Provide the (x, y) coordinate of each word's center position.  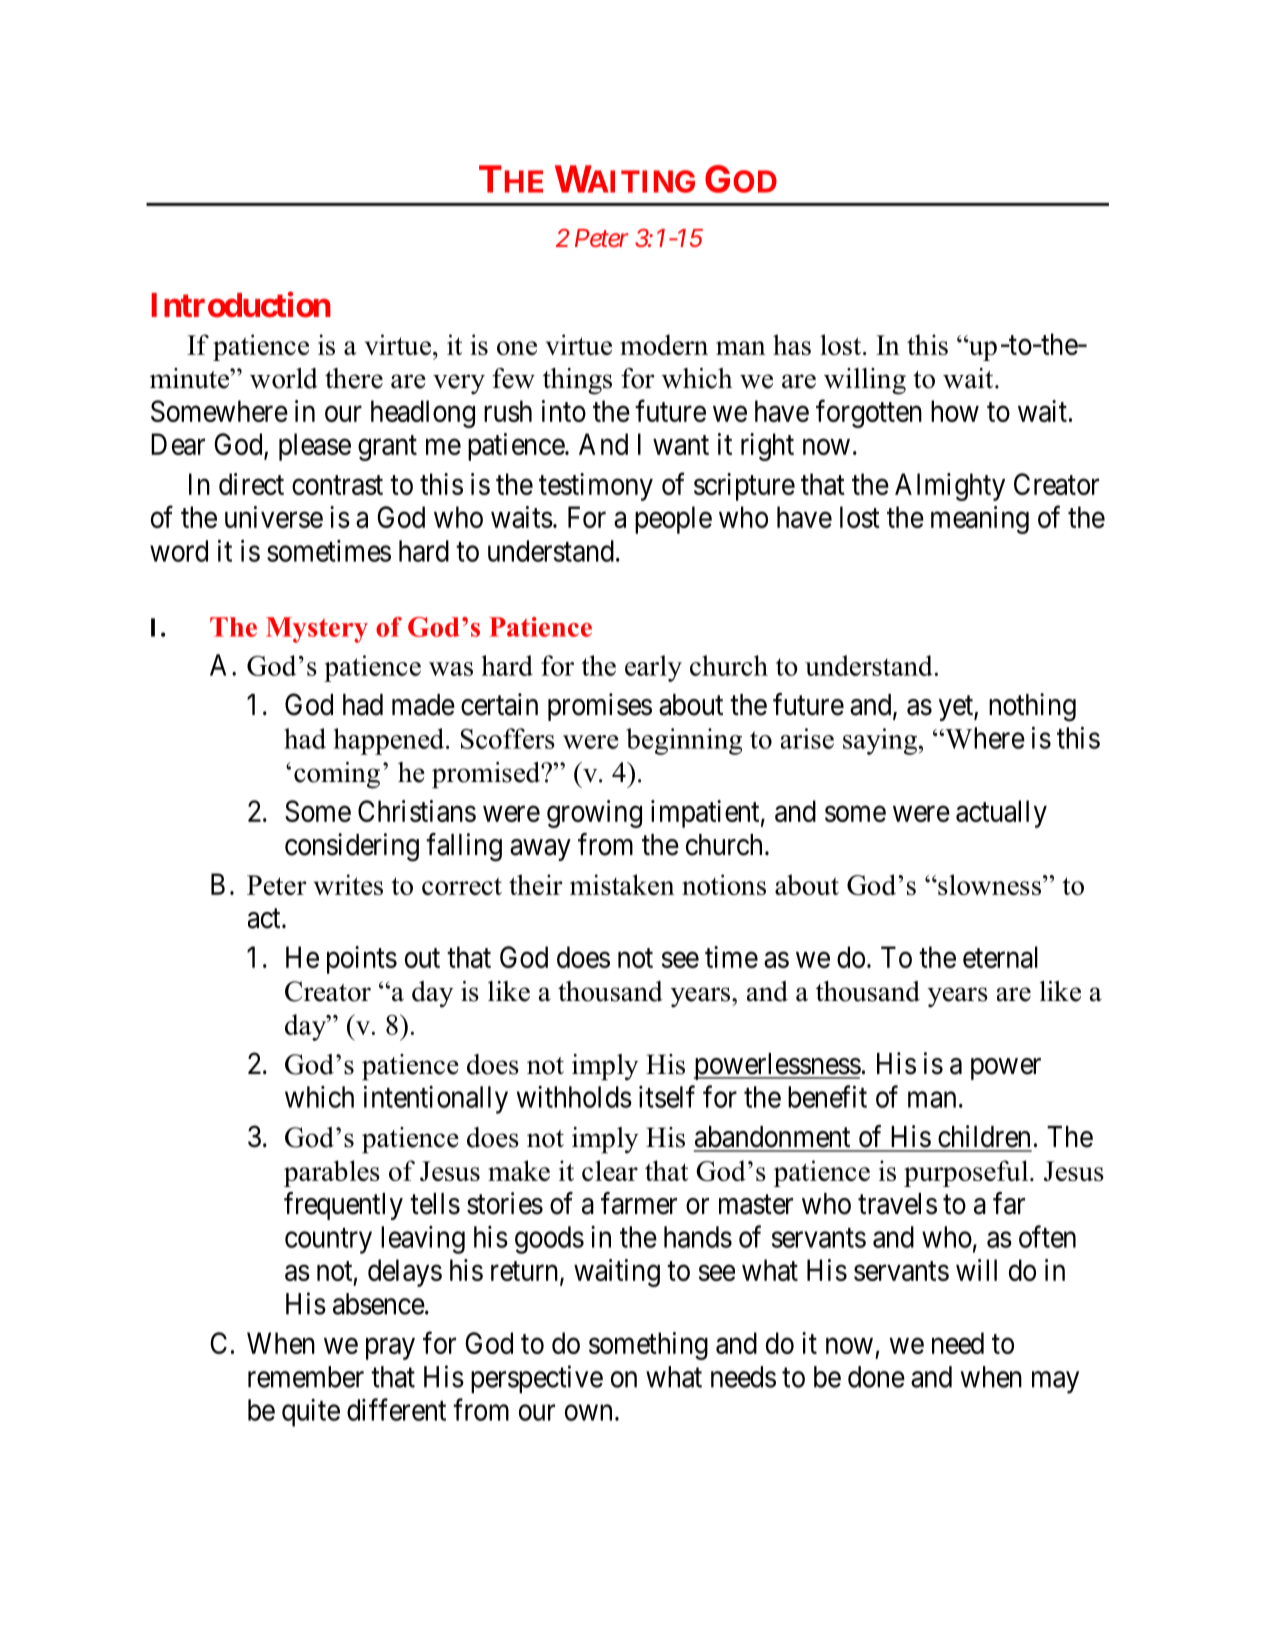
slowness (988, 884)
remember (306, 1377)
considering (352, 847)
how (955, 411)
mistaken (622, 884)
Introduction (241, 305)
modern (664, 344)
